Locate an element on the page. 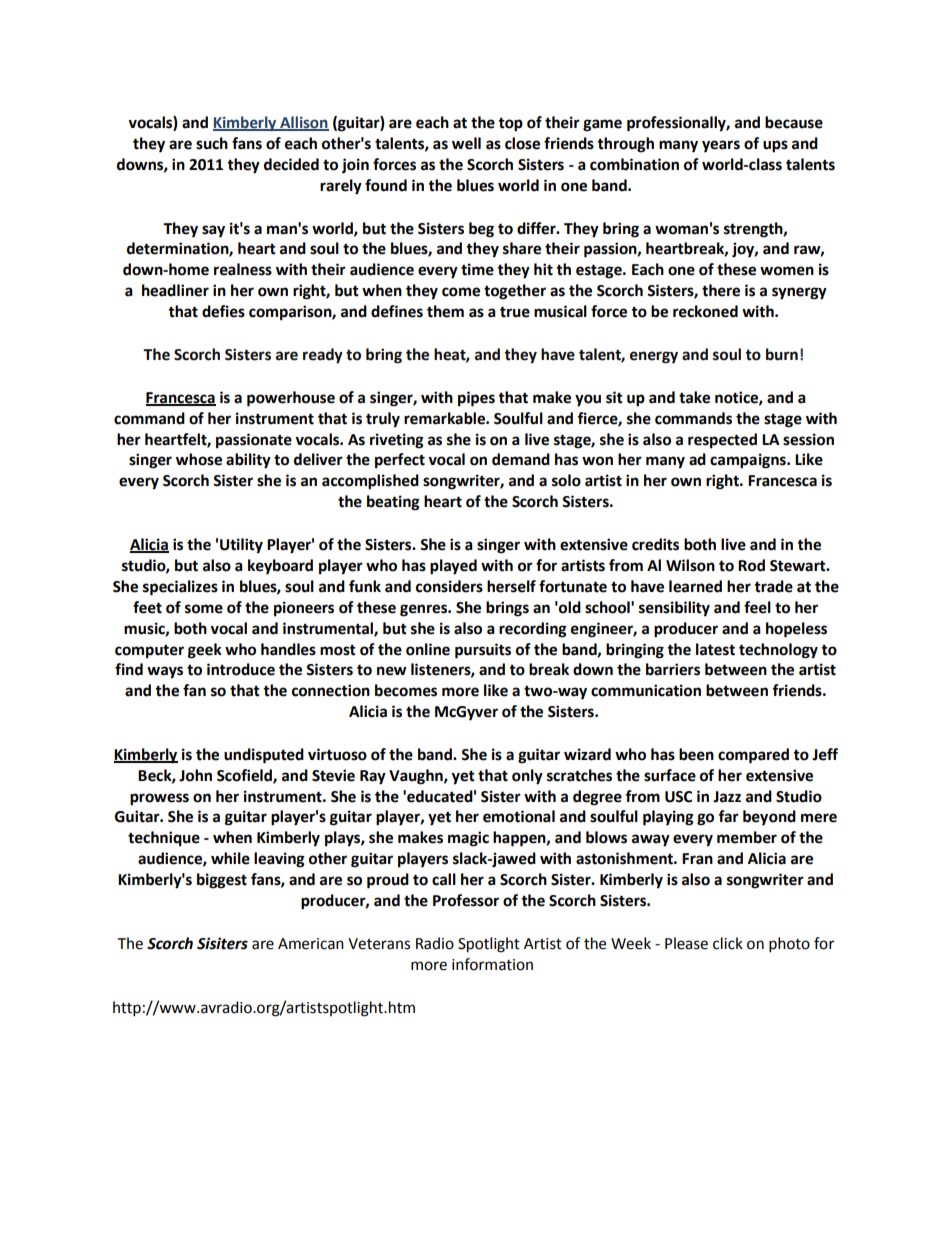 This image has width=952, height=1233. whose is located at coordinates (199, 459).
